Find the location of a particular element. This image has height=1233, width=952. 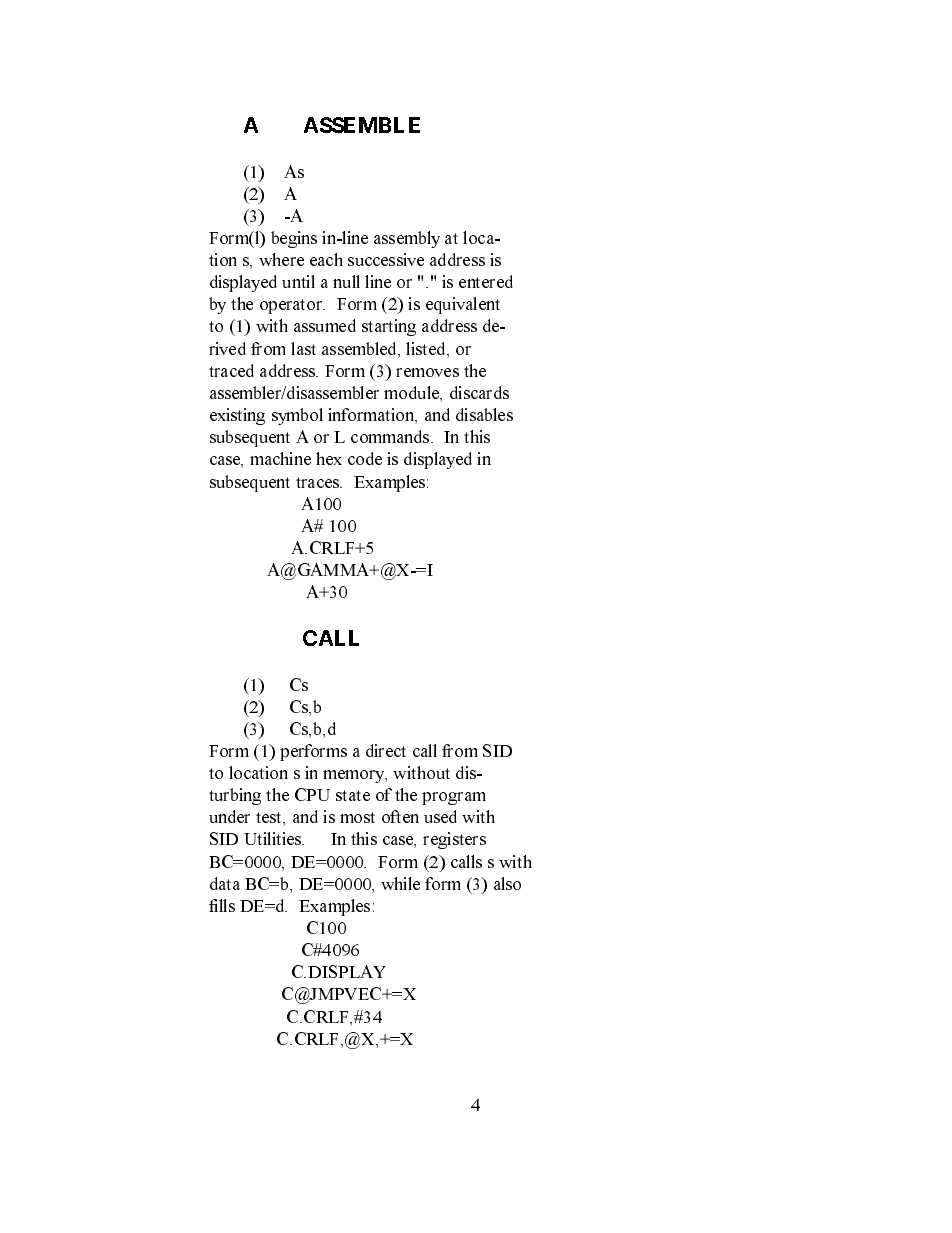

state is located at coordinates (353, 795).
